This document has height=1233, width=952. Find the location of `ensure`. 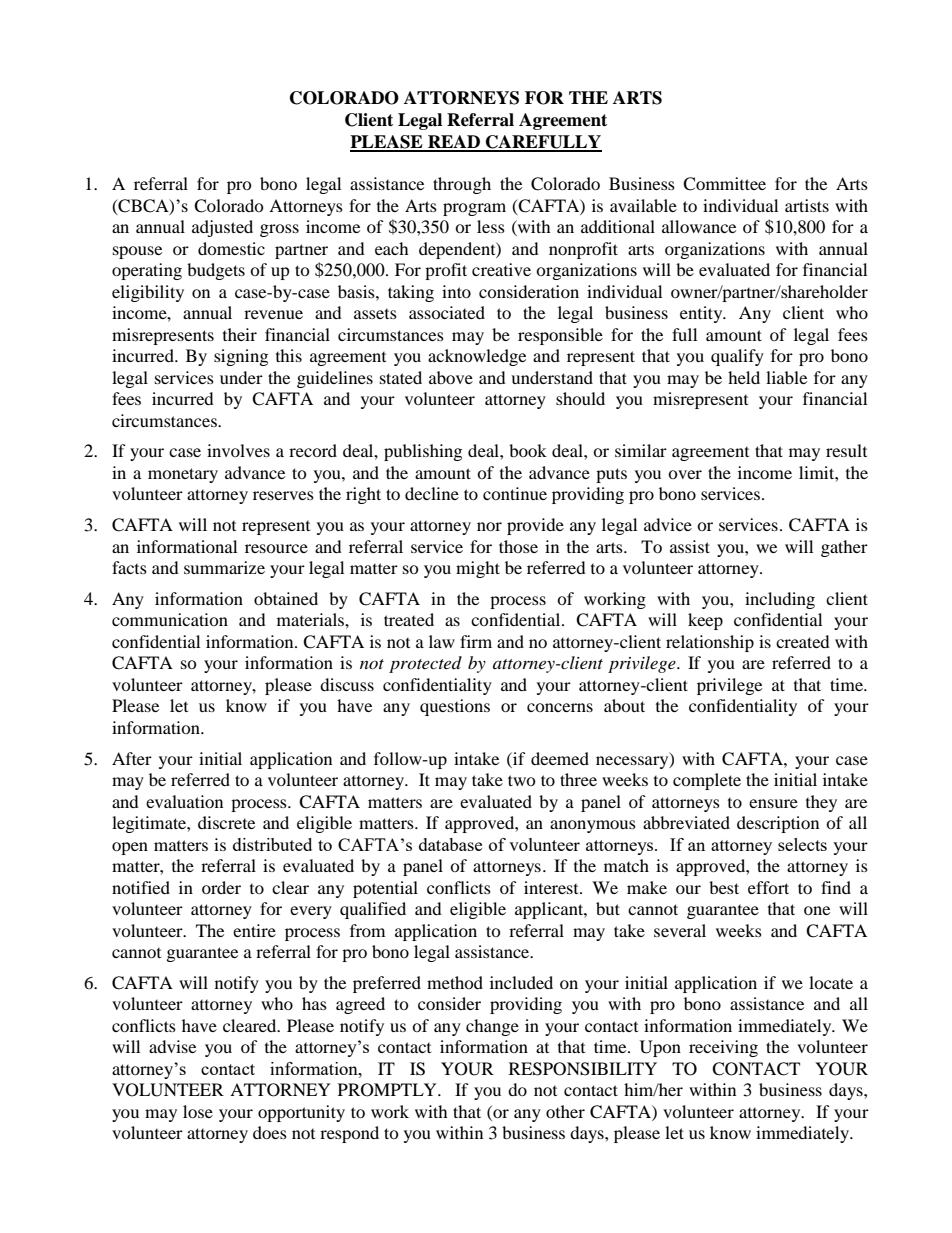

ensure is located at coordinates (773, 803).
